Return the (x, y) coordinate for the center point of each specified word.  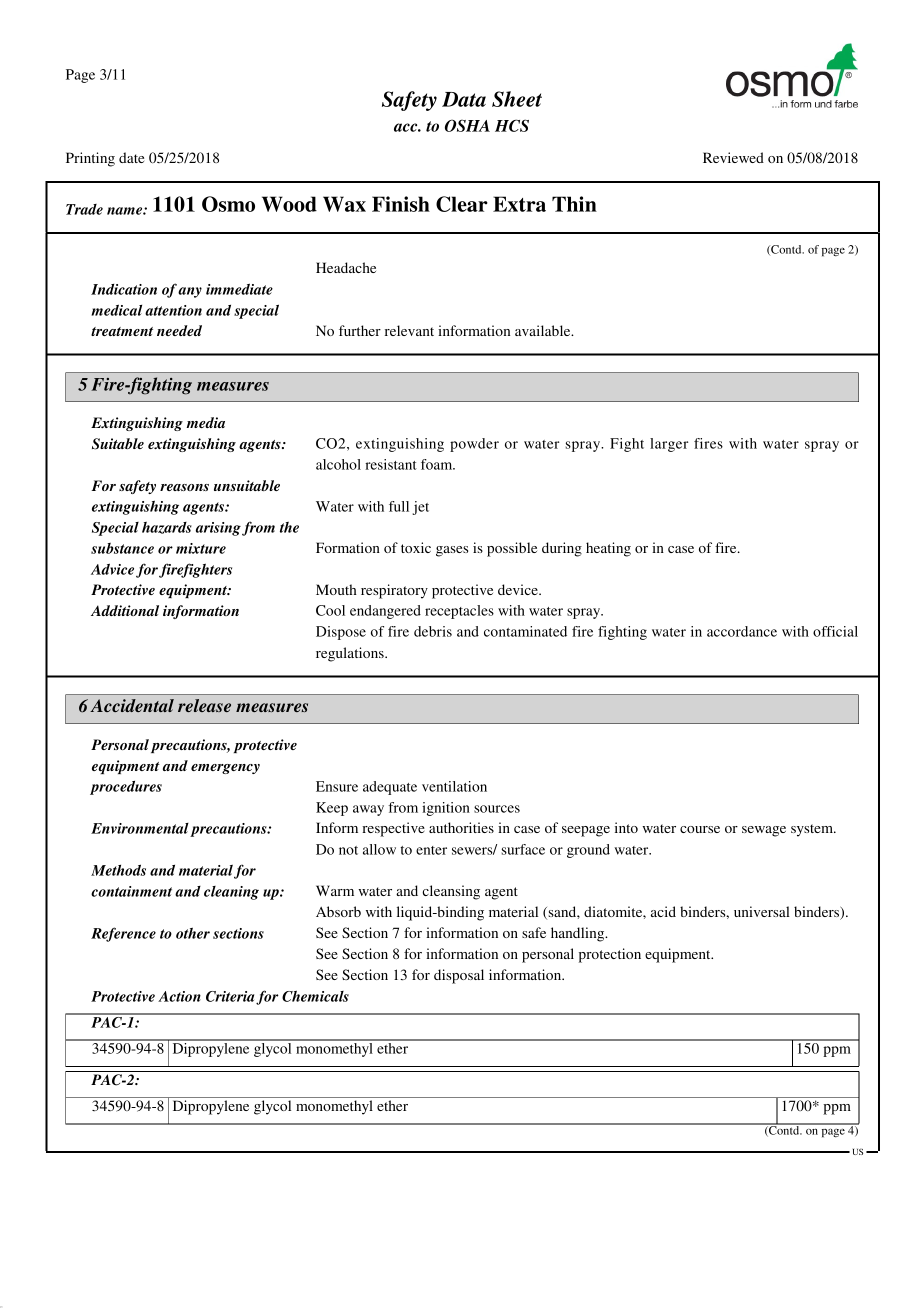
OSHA (467, 125)
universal (762, 911)
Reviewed (733, 157)
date (131, 157)
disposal (459, 976)
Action (179, 996)
